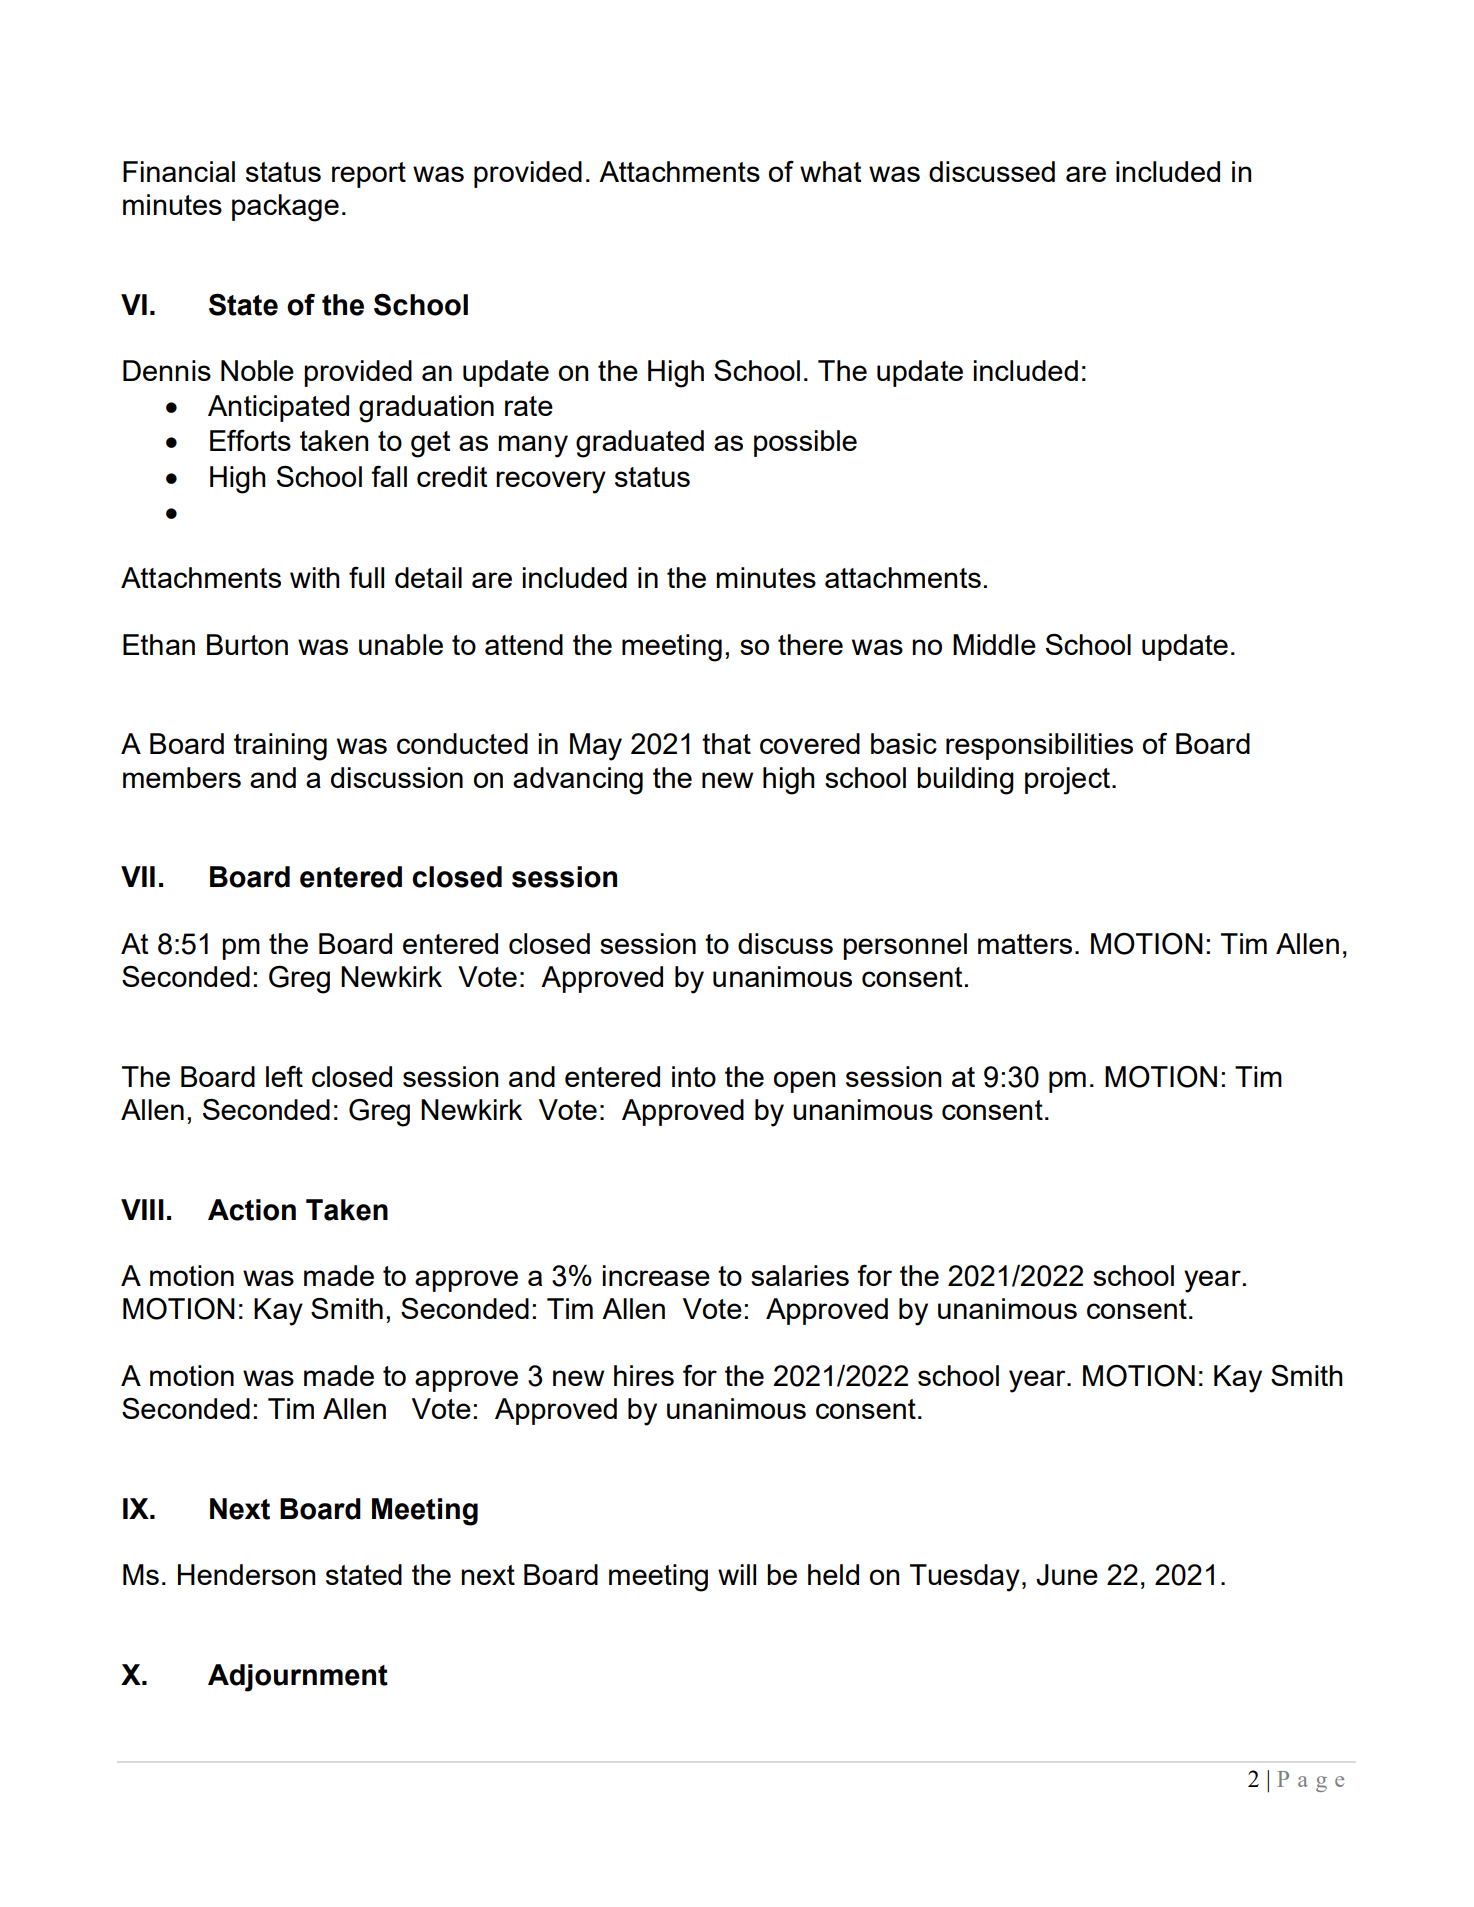  I want to click on Adjournment, so click(298, 1678).
